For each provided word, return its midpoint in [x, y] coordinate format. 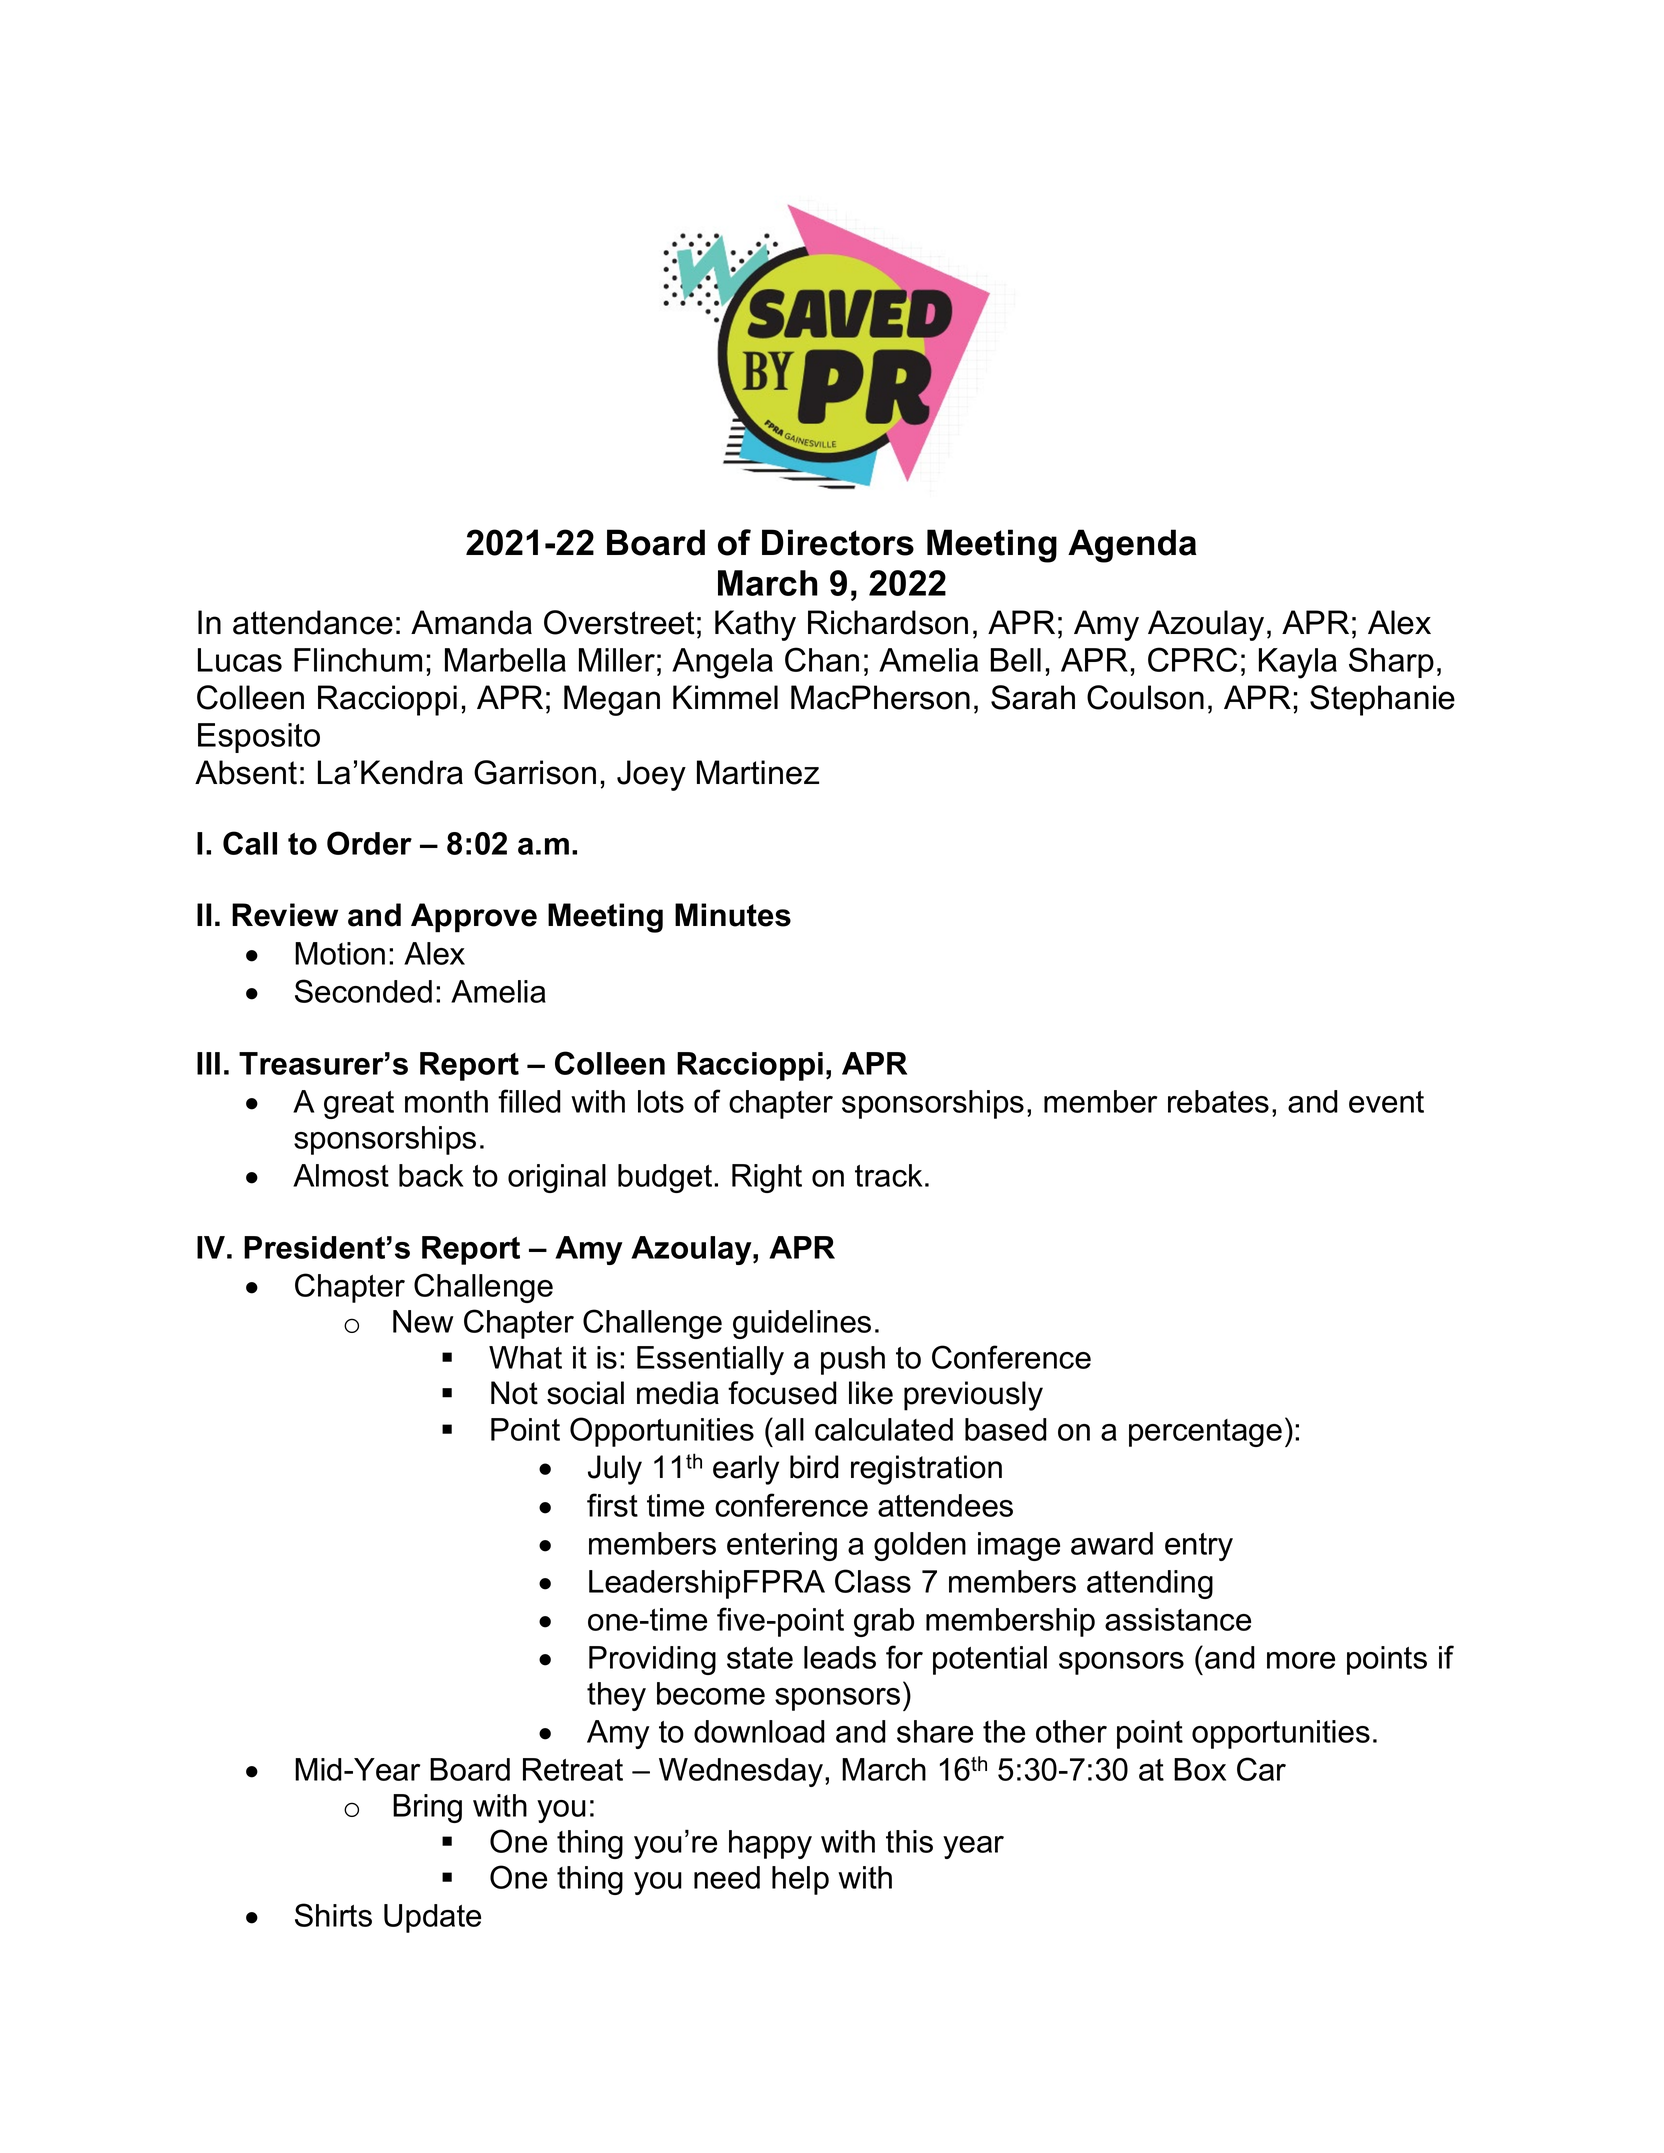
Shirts [333, 1915]
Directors [838, 542]
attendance [313, 622]
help [800, 1880]
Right [767, 1178]
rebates [1218, 1101]
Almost [341, 1175]
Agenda [1132, 546]
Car [1261, 1769]
